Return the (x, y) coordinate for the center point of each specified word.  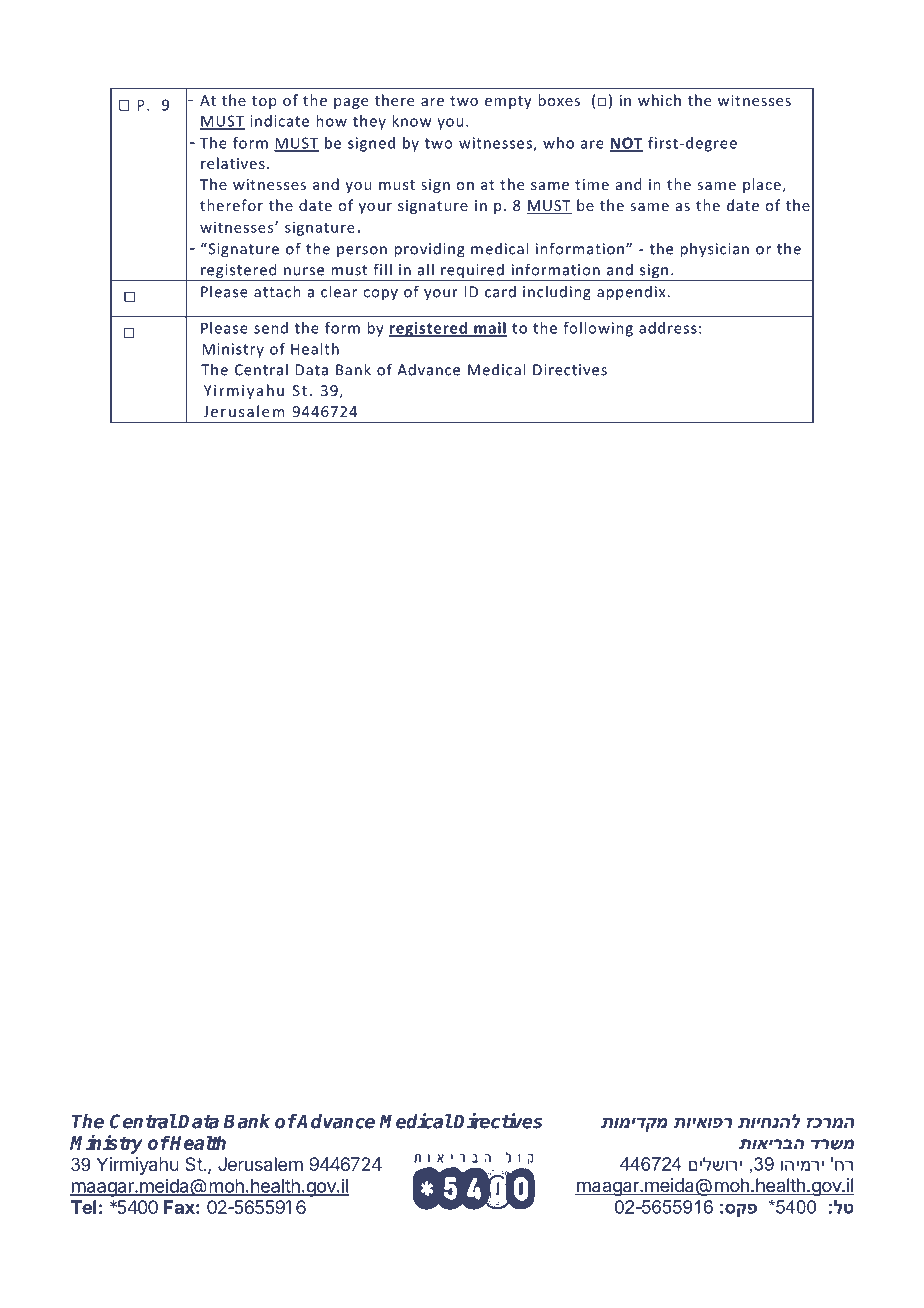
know (411, 121)
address (668, 328)
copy (380, 295)
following (598, 329)
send (271, 328)
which (659, 100)
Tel (83, 1207)
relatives (233, 163)
